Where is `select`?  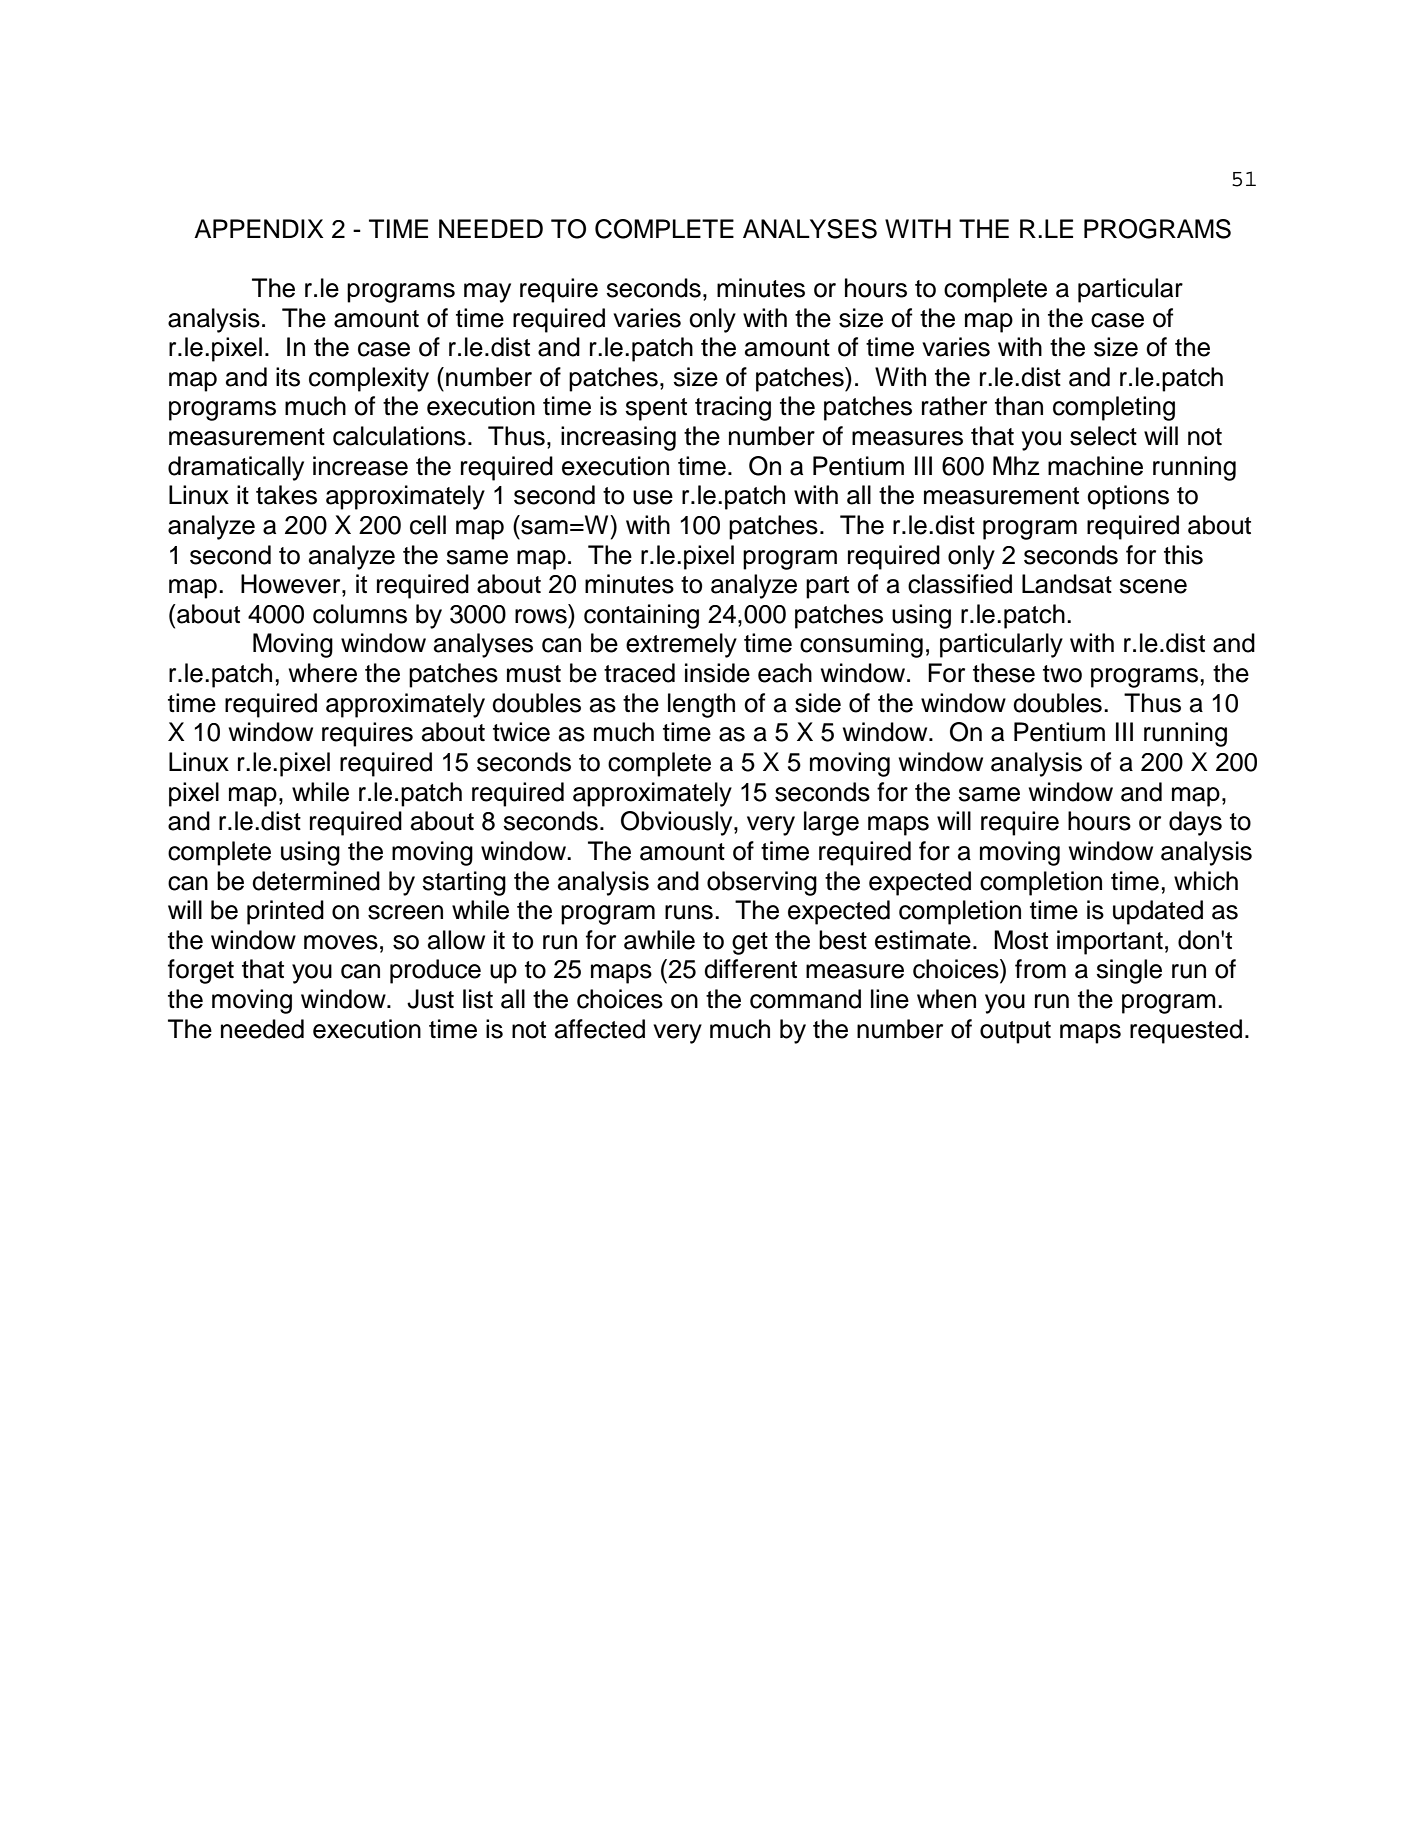
select is located at coordinates (1103, 436).
